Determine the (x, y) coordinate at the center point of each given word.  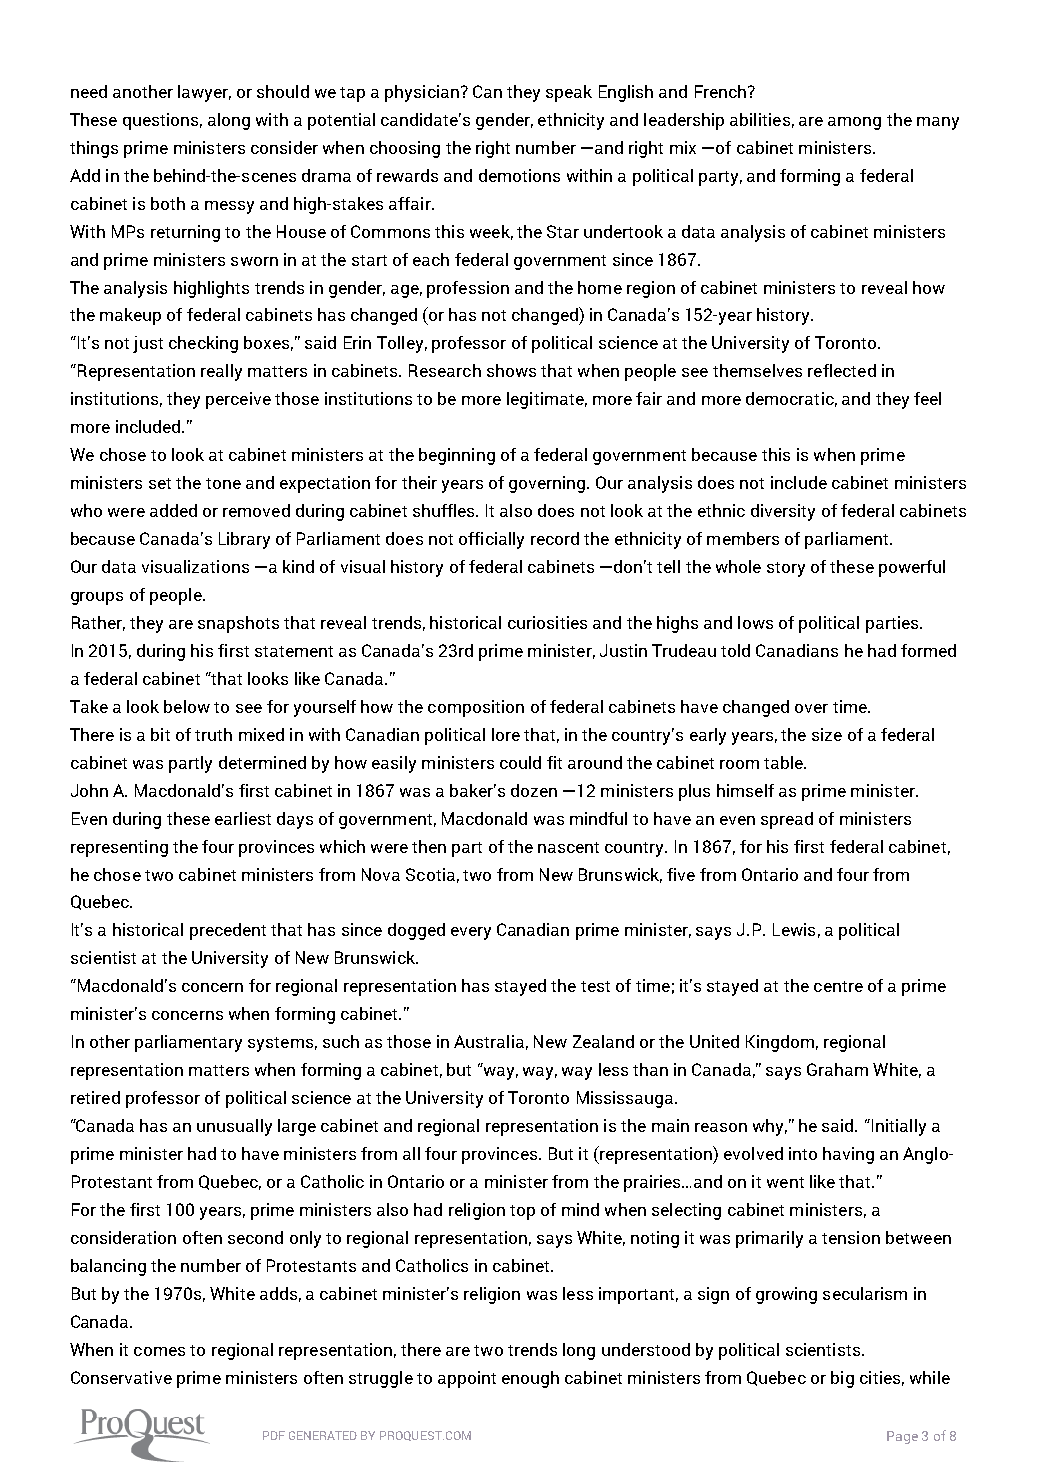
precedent (228, 931)
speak (569, 93)
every (471, 933)
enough (530, 1379)
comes (159, 1351)
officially (491, 540)
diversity (783, 512)
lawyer (204, 93)
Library (244, 540)
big (842, 1379)
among (854, 123)
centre (838, 986)
